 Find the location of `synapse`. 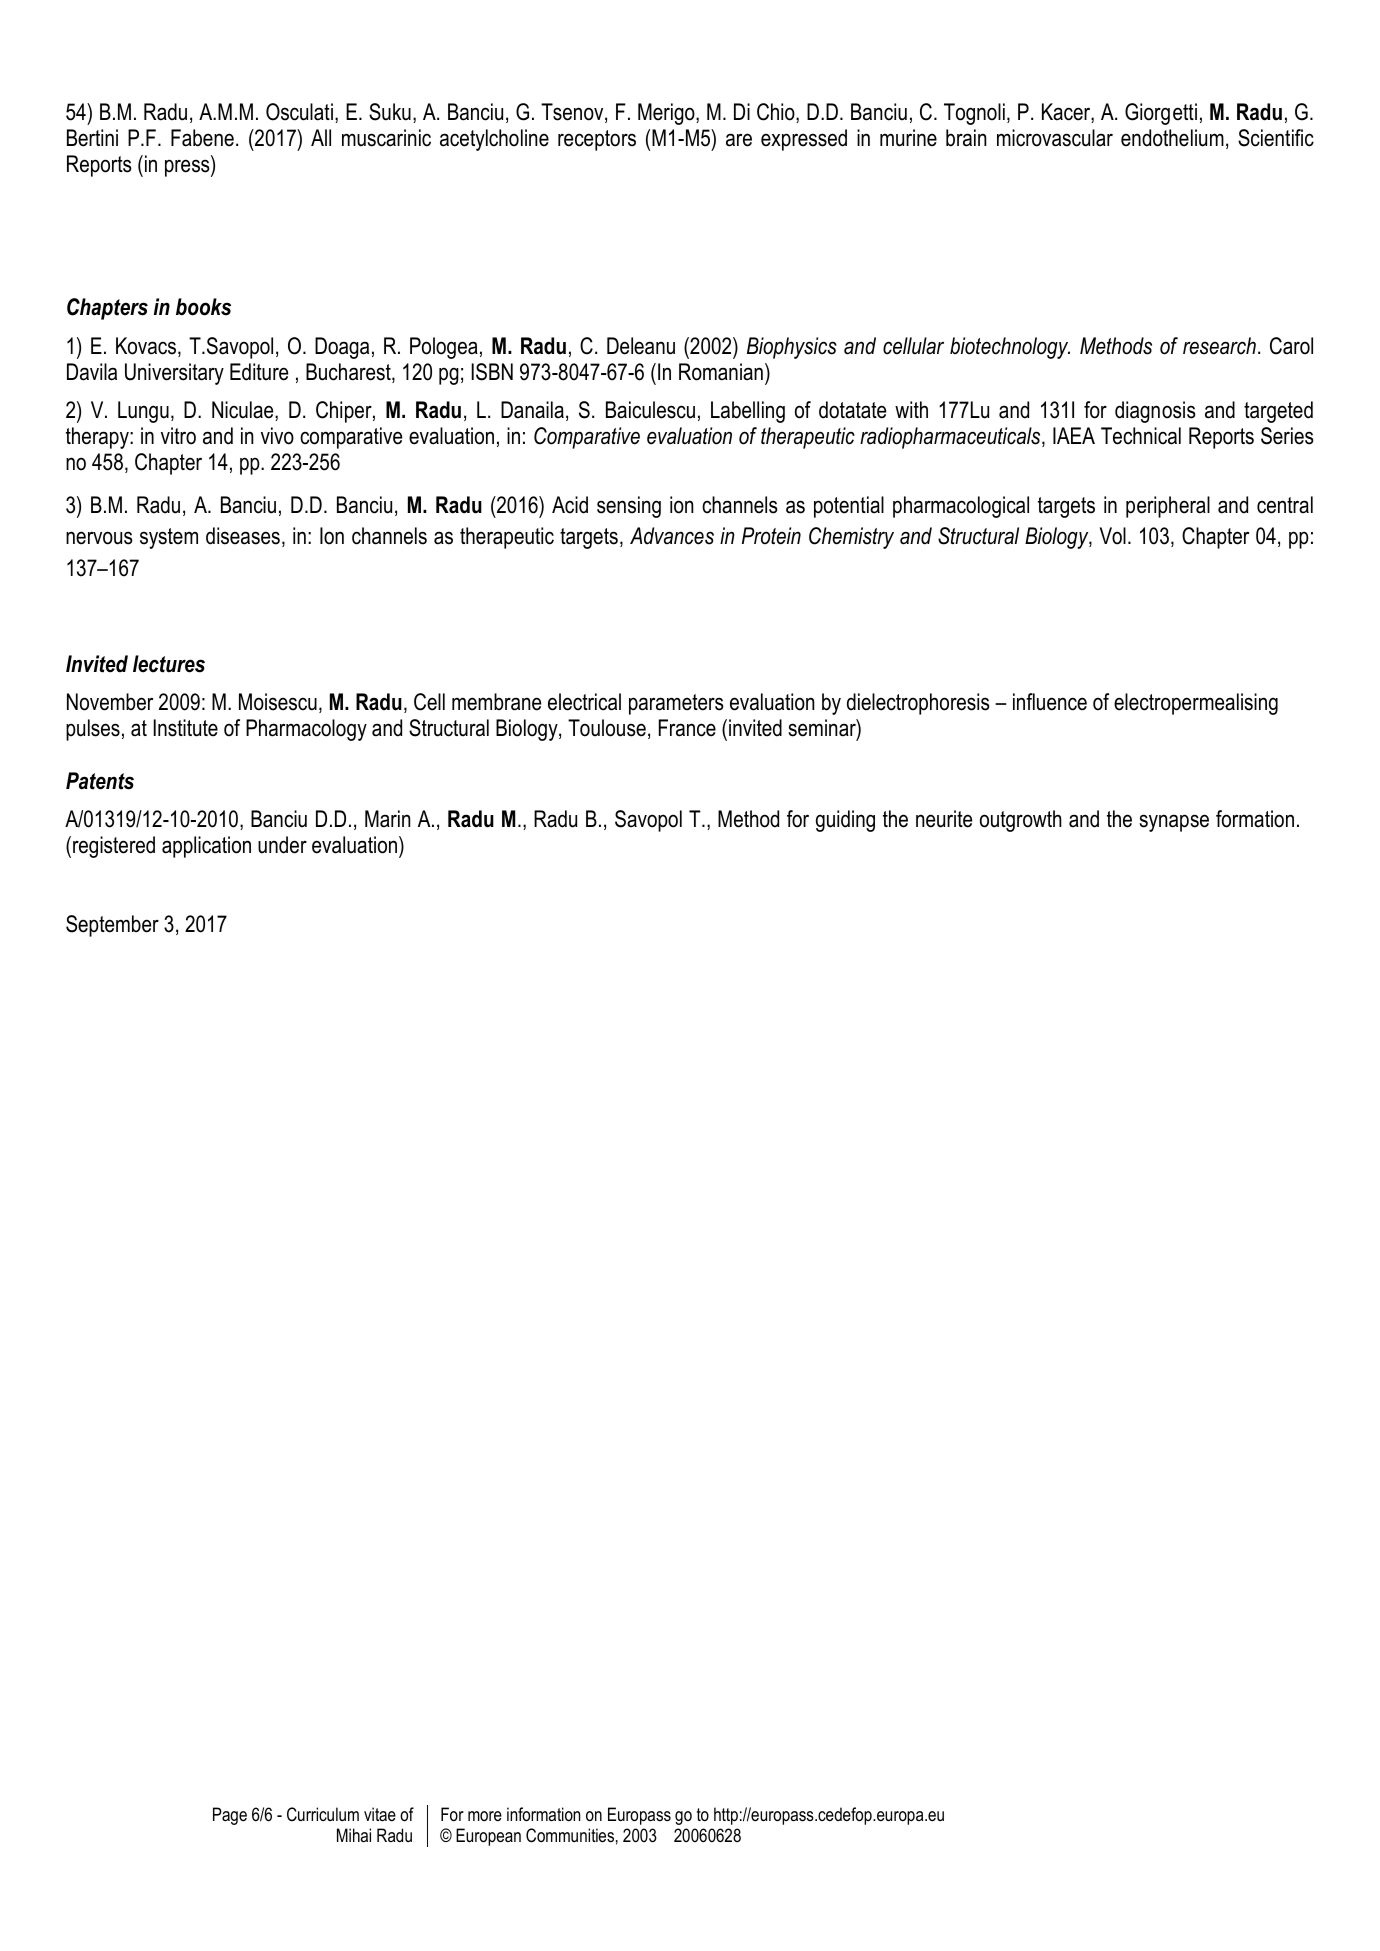

synapse is located at coordinates (1174, 823).
